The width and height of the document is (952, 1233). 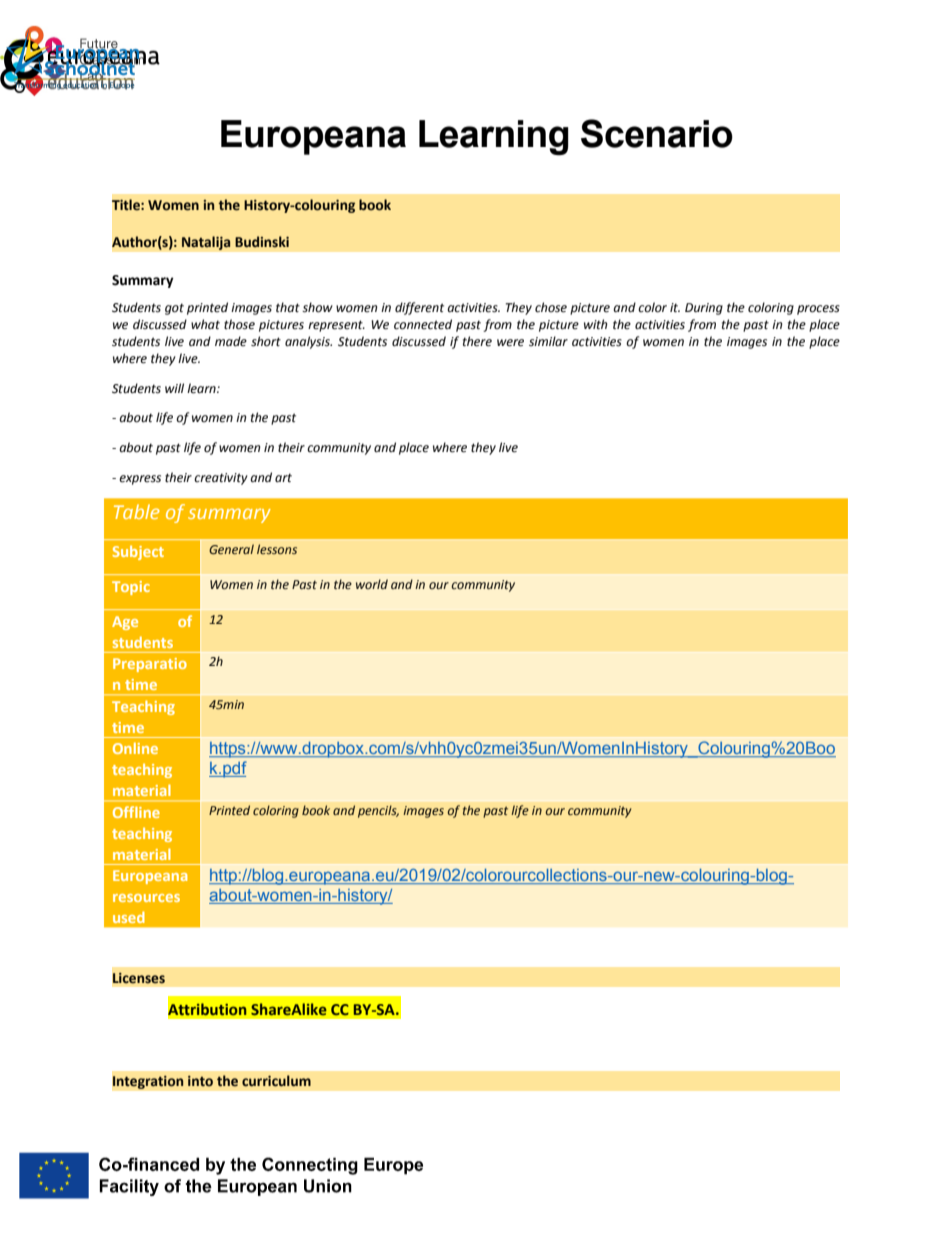 I want to click on similar, so click(x=548, y=341).
